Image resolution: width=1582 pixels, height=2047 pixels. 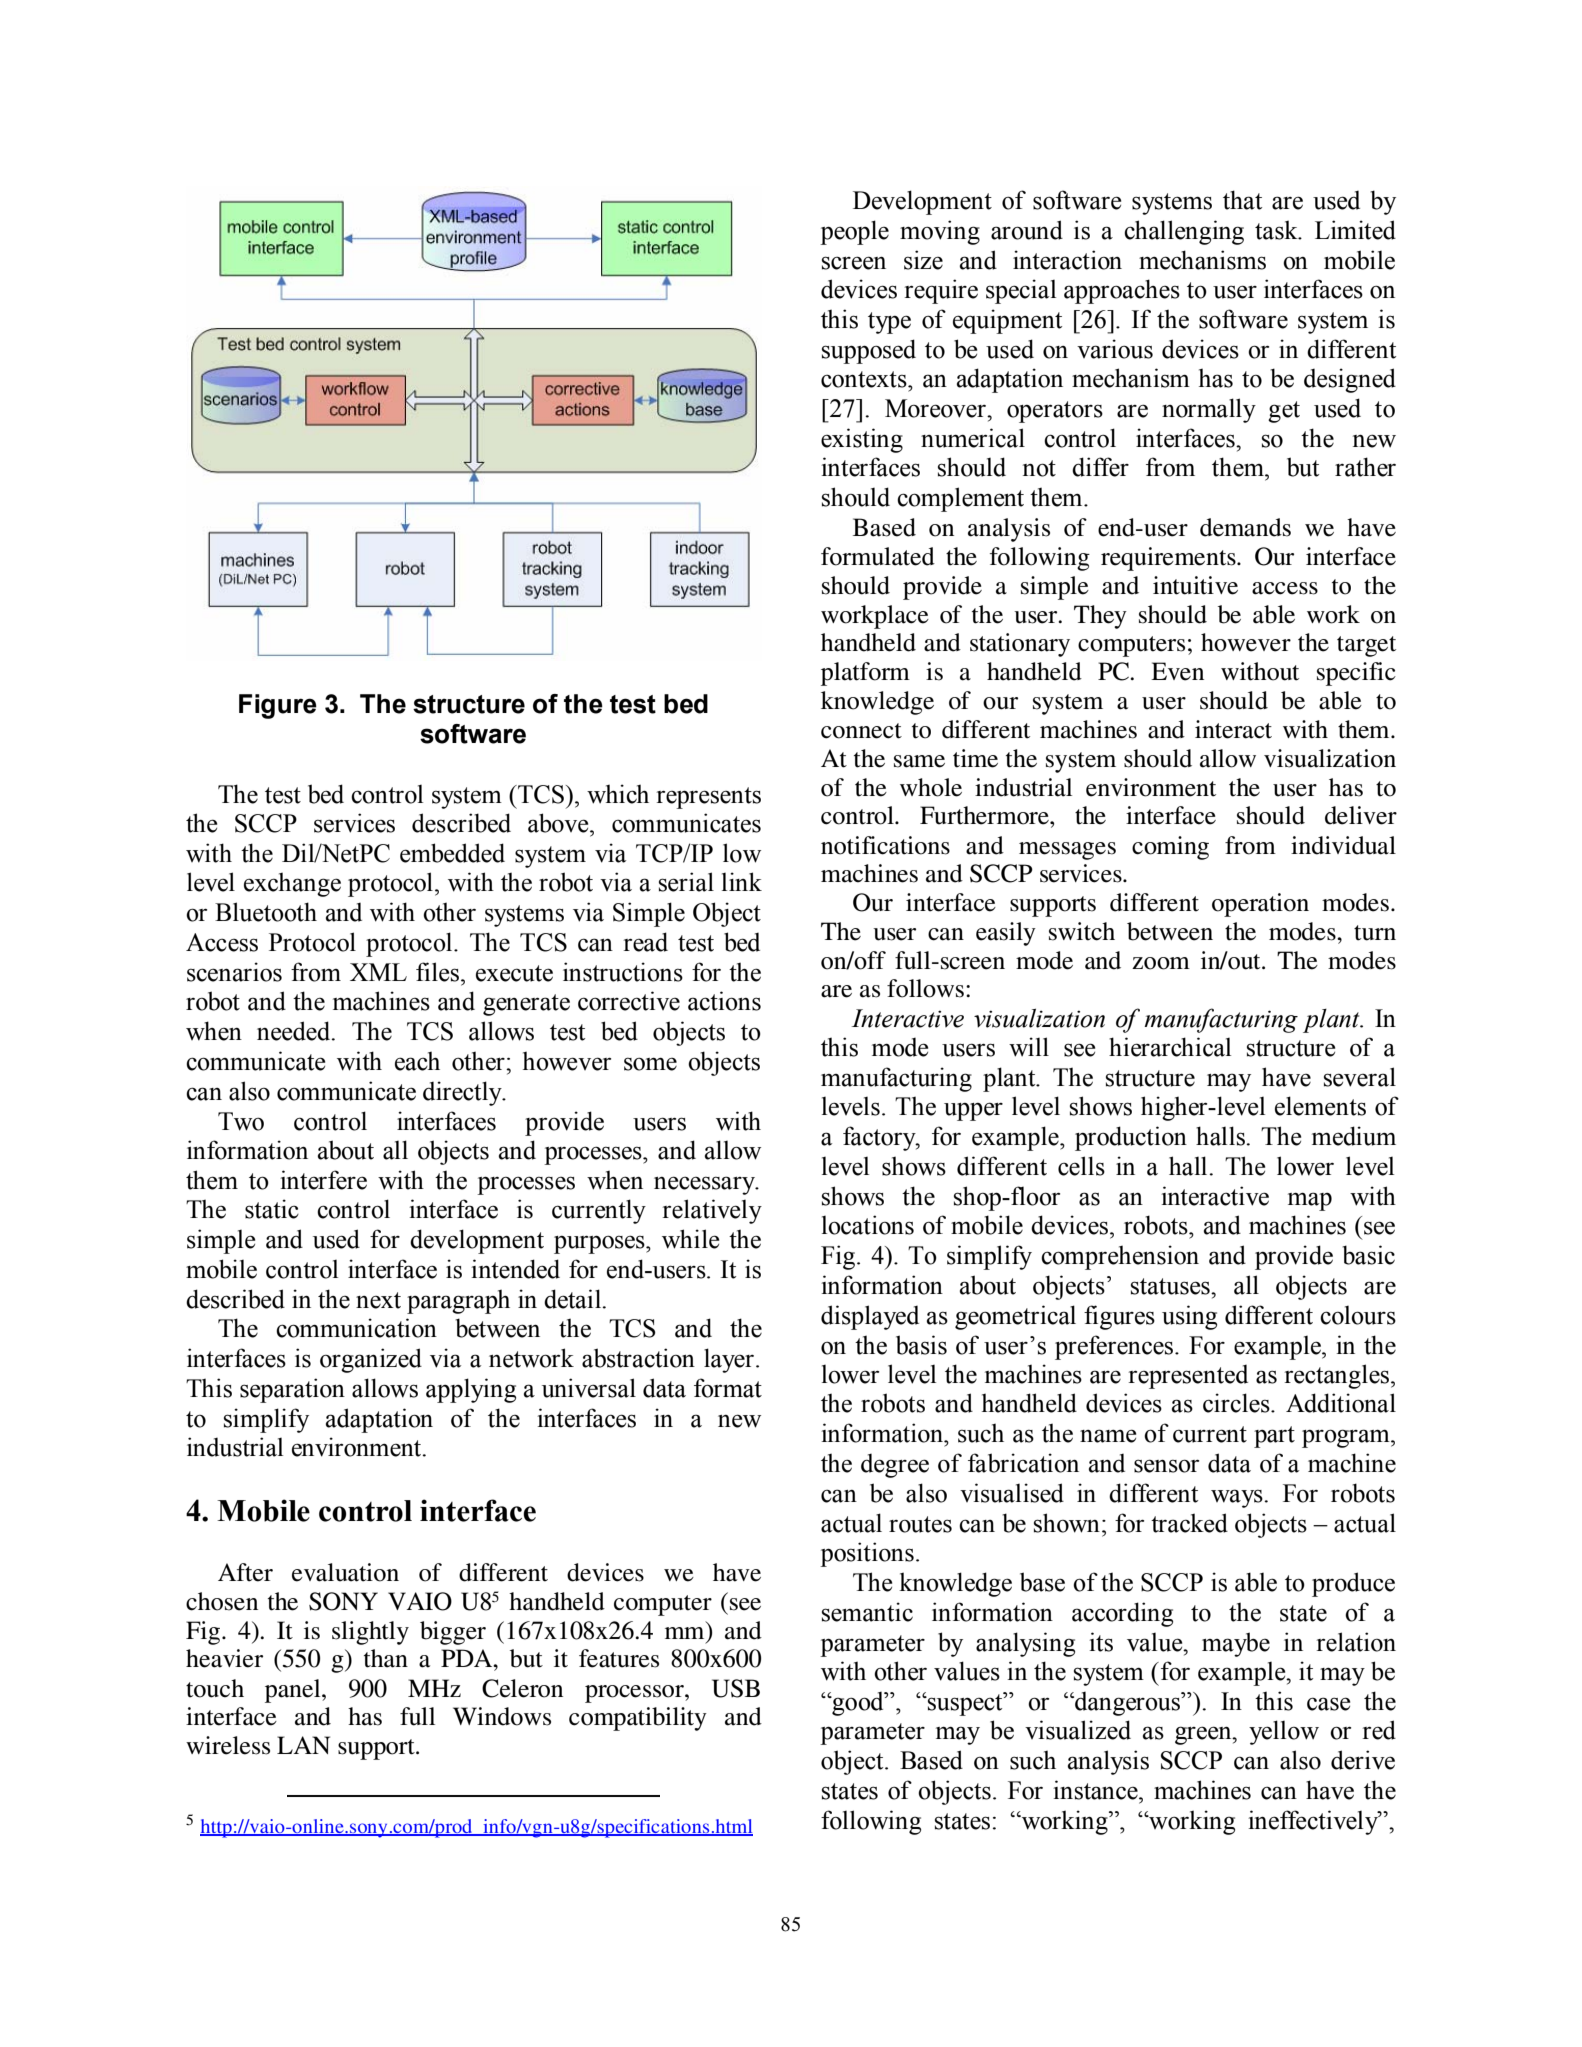 What do you see at coordinates (618, 794) in the screenshot?
I see `which` at bounding box center [618, 794].
